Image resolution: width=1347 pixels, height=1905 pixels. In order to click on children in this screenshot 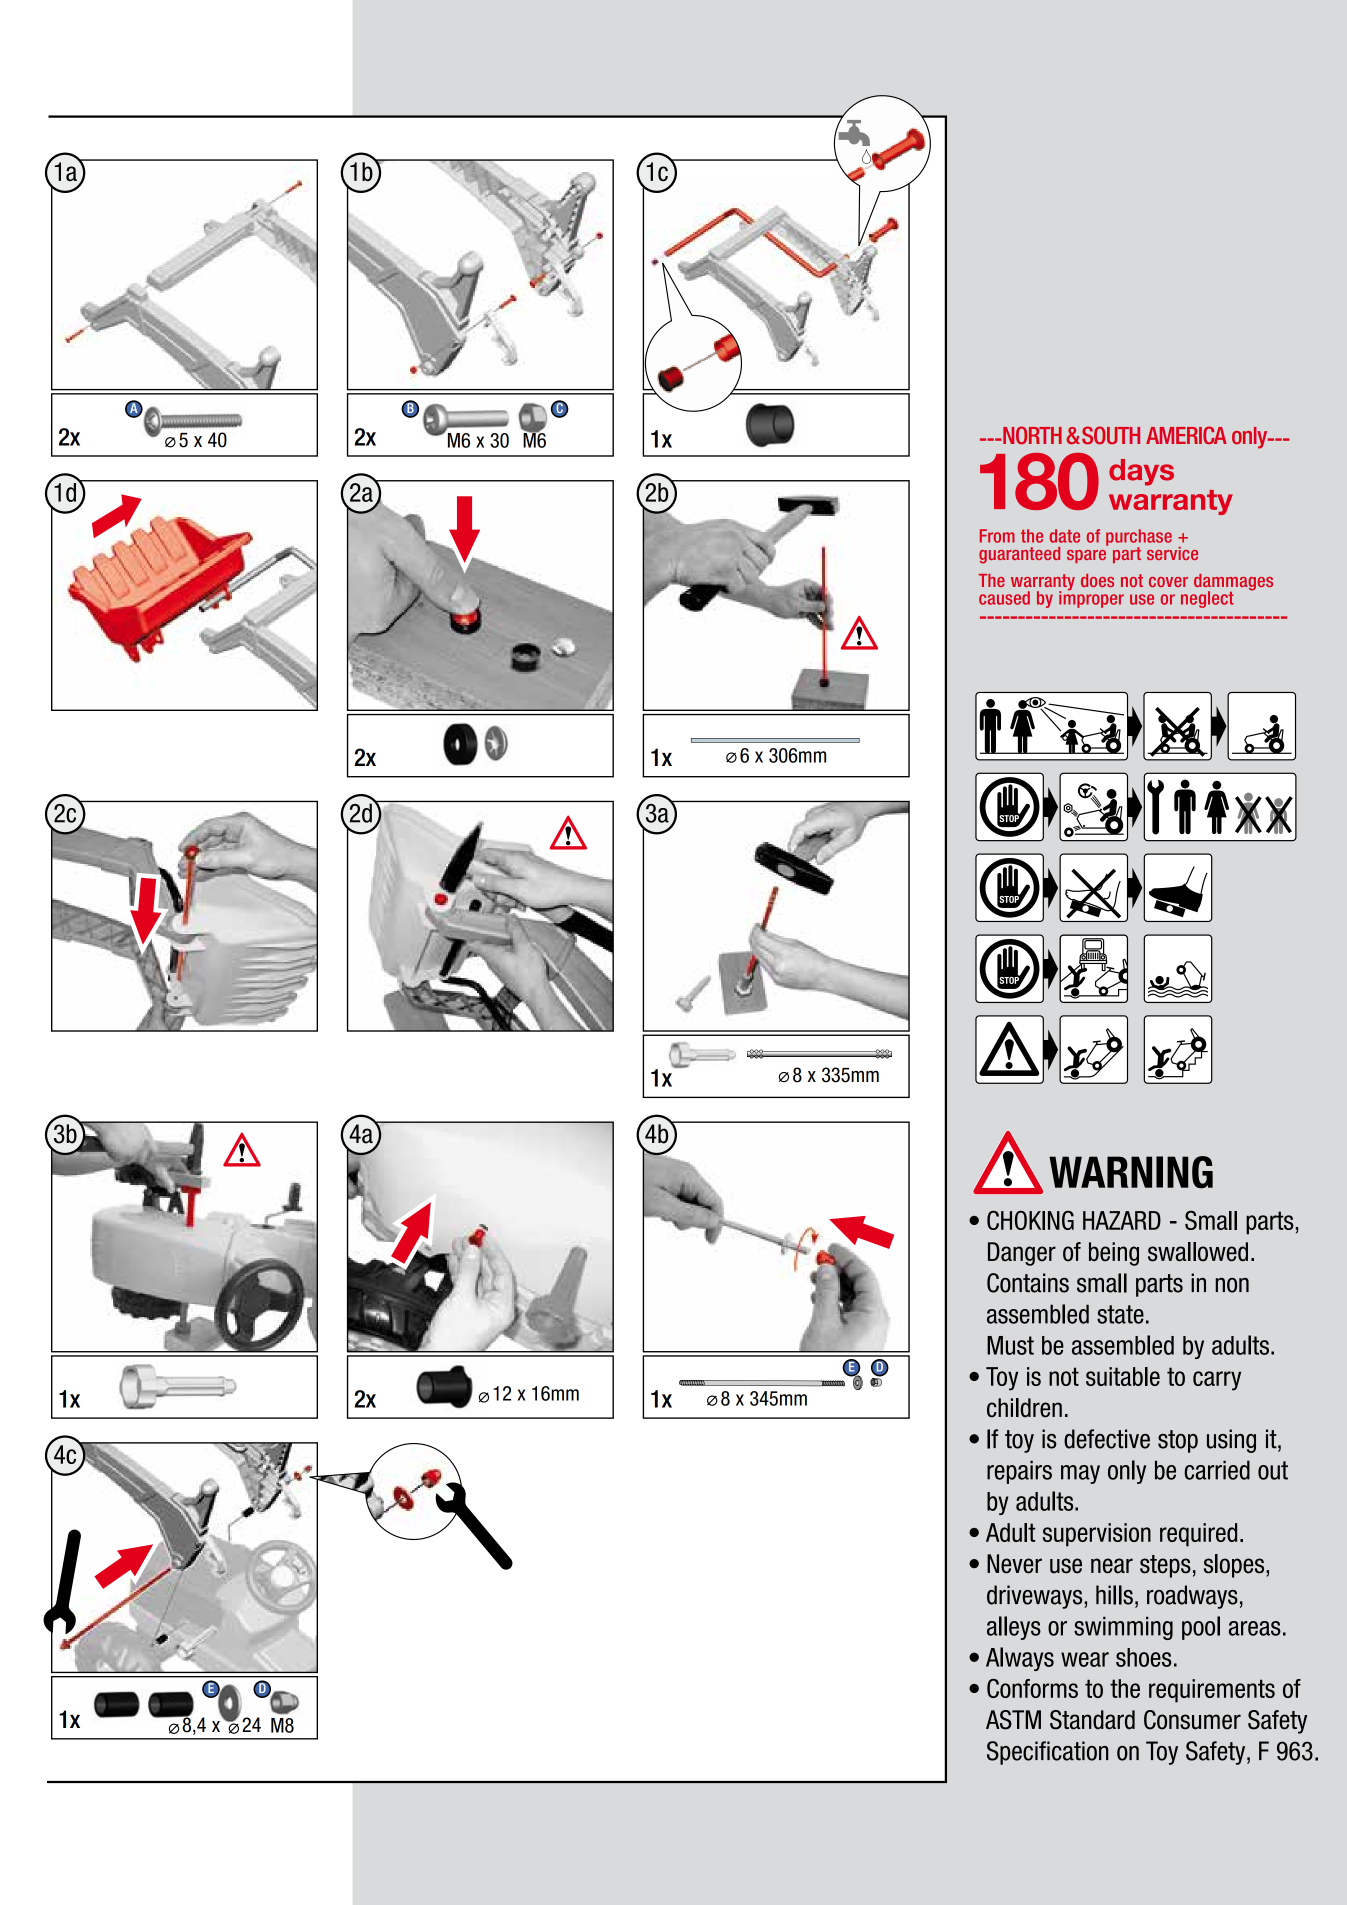, I will do `click(1024, 1408)`.
